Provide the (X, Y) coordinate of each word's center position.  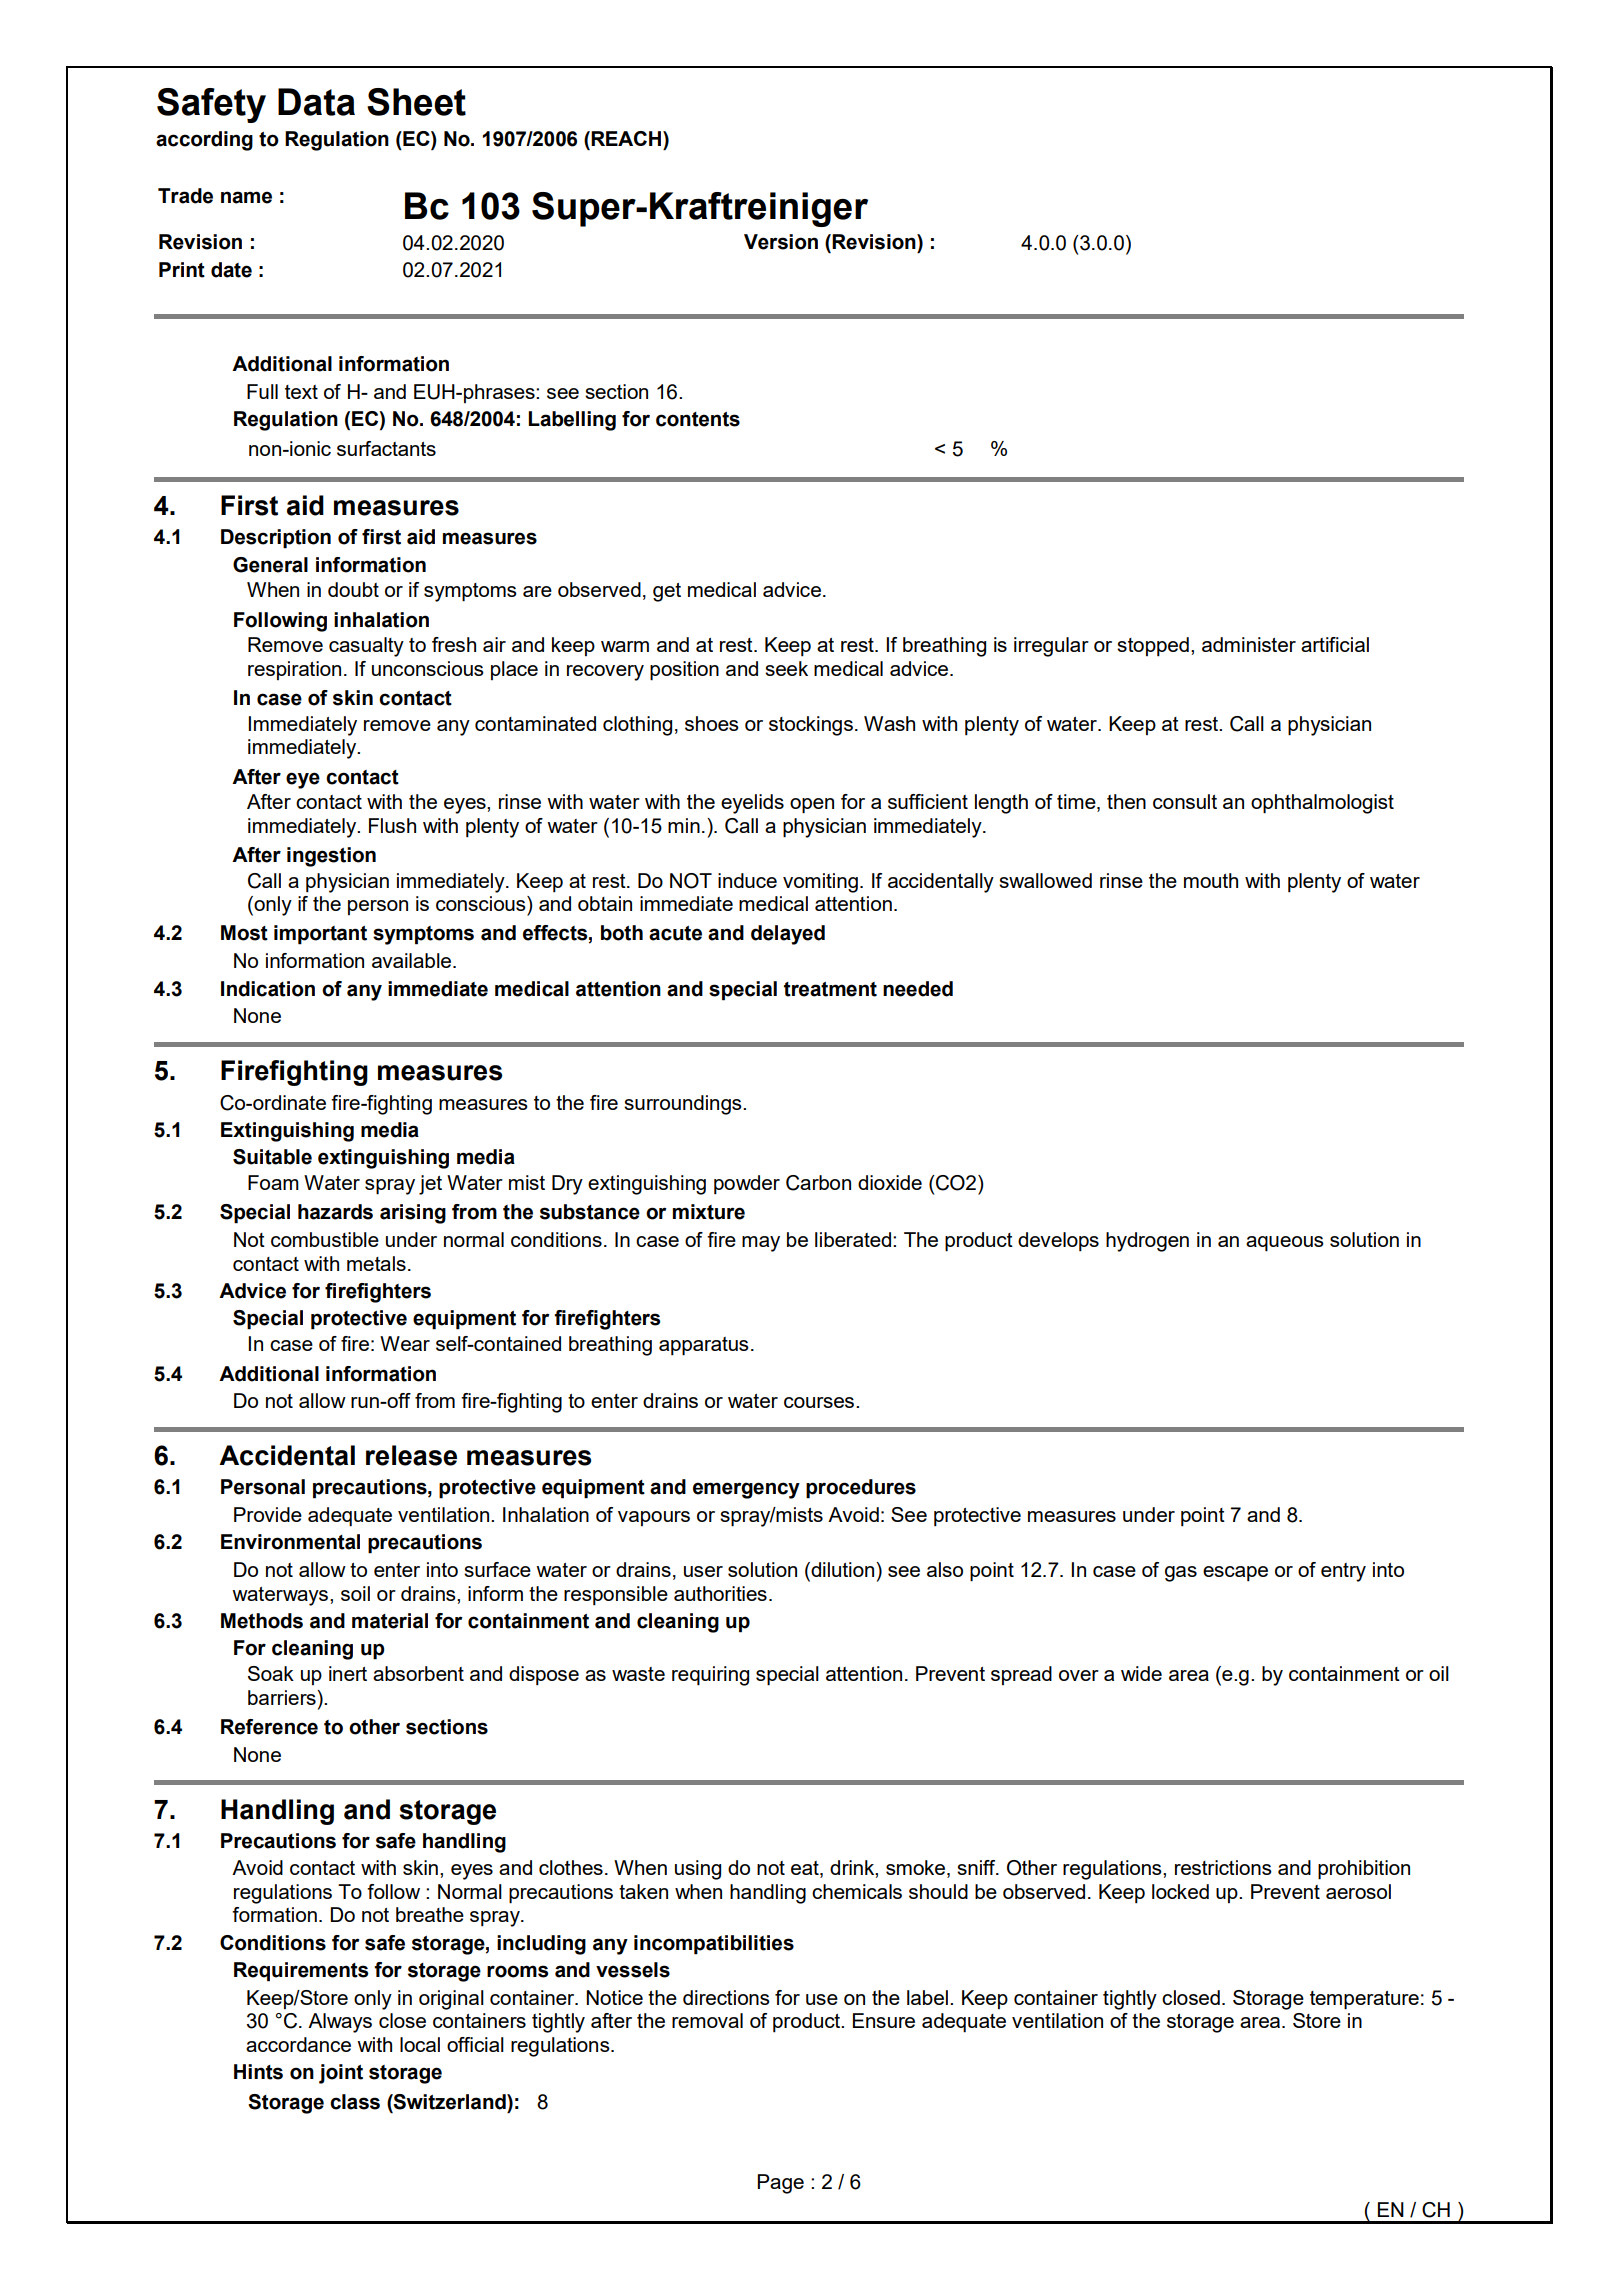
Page (780, 2184)
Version (781, 242)
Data (316, 102)
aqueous (1285, 1244)
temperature (1364, 2000)
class (355, 2102)
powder (747, 1184)
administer (1249, 644)
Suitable (272, 1157)
